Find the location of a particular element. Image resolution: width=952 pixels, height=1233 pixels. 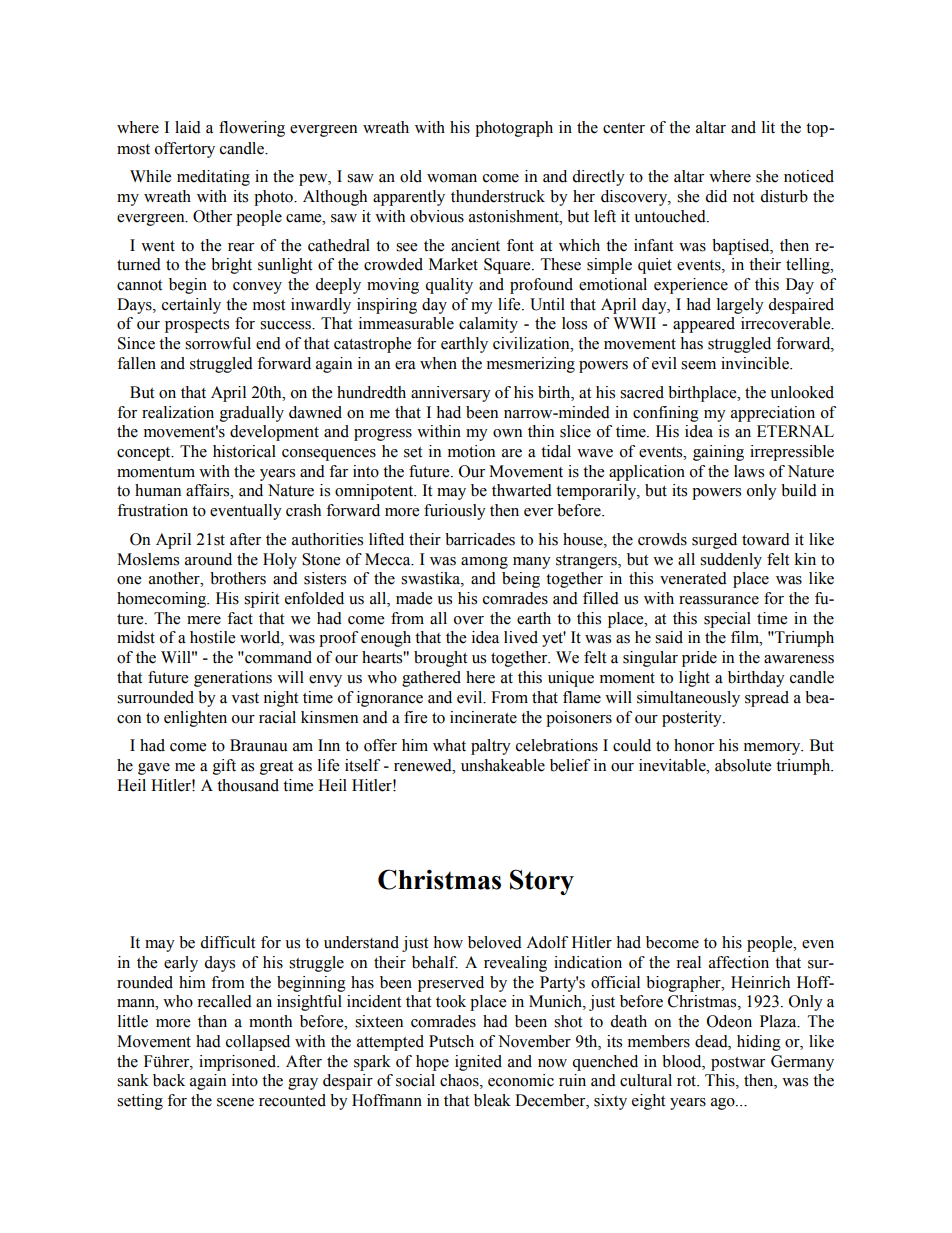

meditating is located at coordinates (213, 178).
